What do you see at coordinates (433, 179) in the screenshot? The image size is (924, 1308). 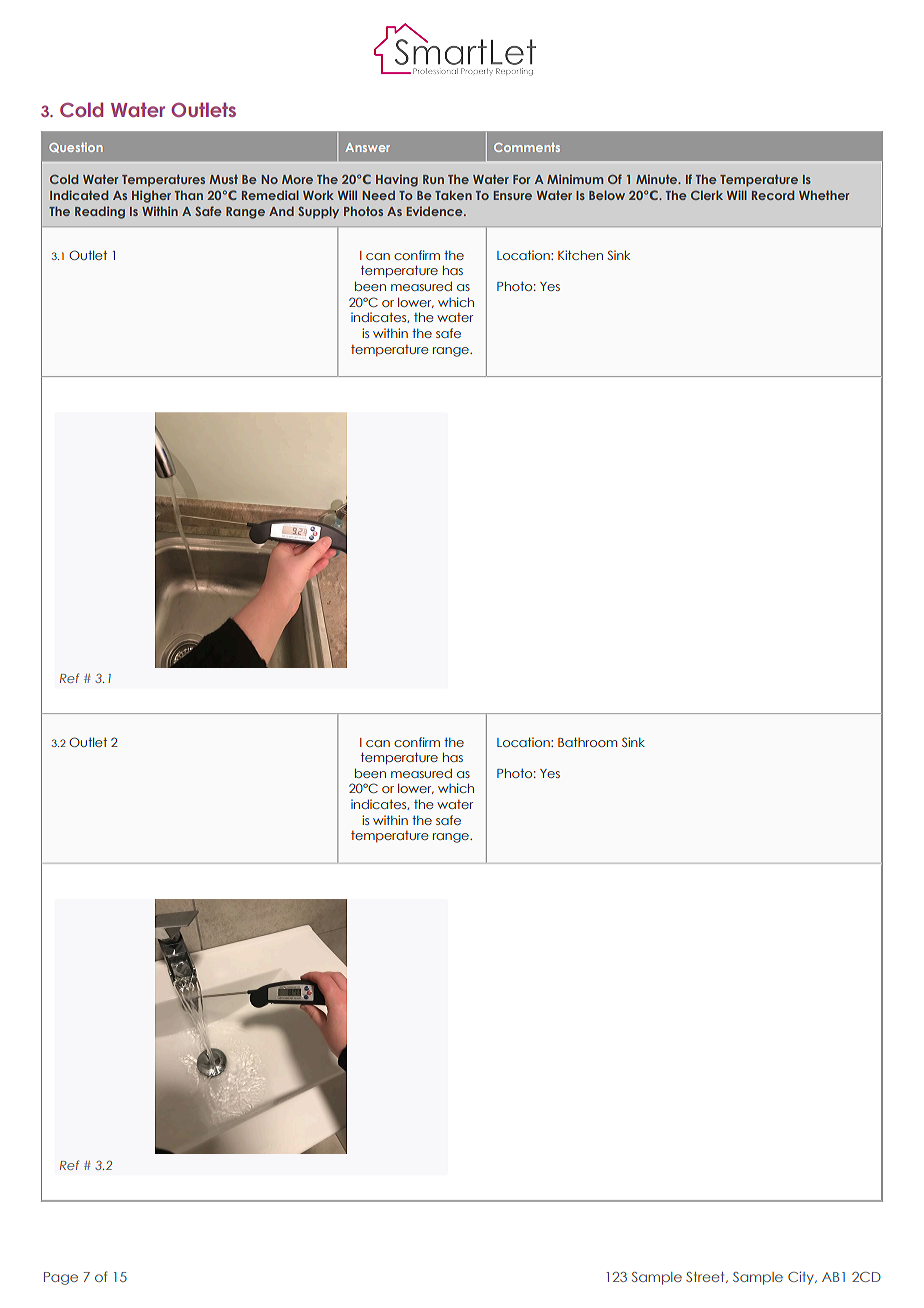 I see `Run` at bounding box center [433, 179].
